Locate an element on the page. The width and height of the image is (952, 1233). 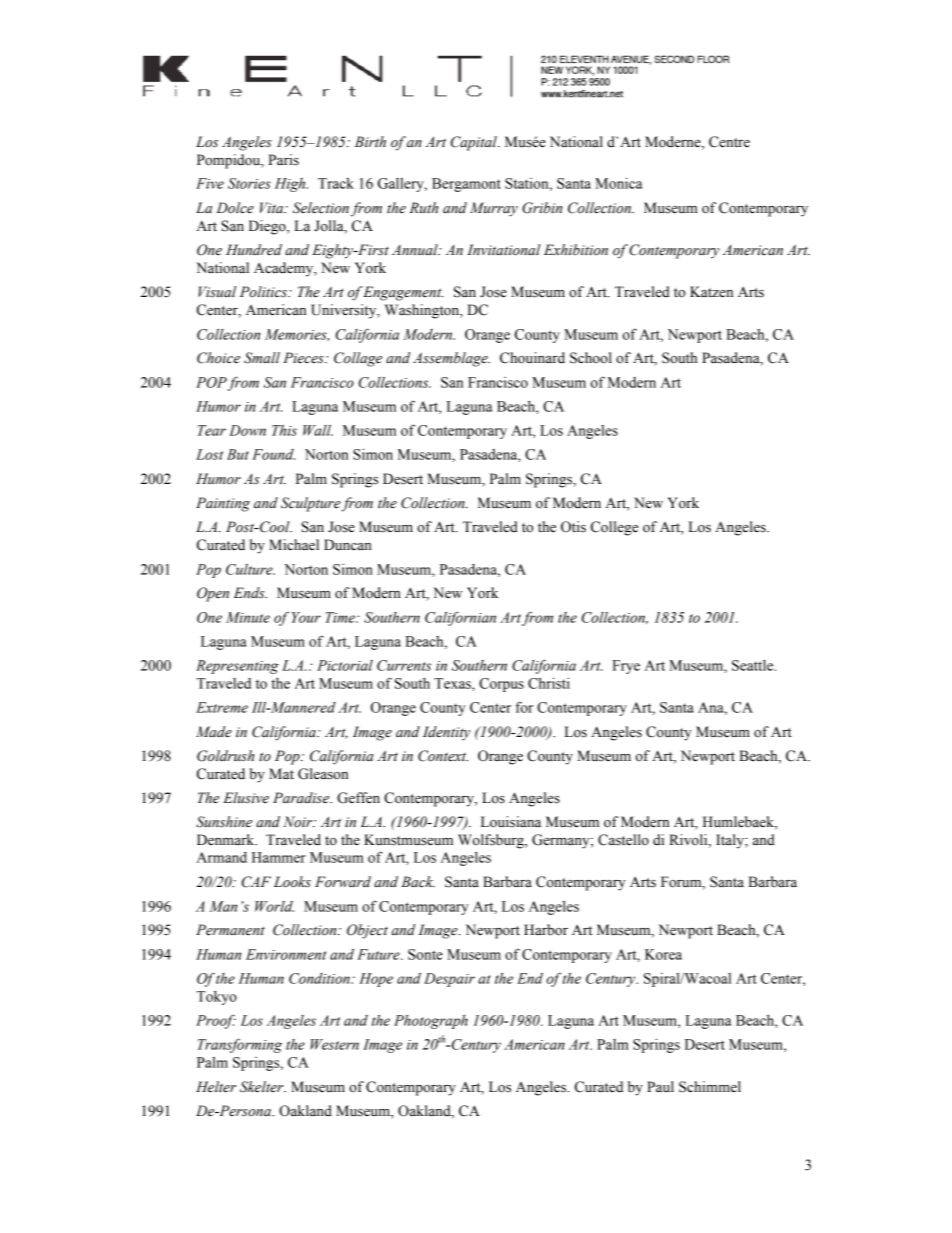
Skelter is located at coordinates (263, 1087).
